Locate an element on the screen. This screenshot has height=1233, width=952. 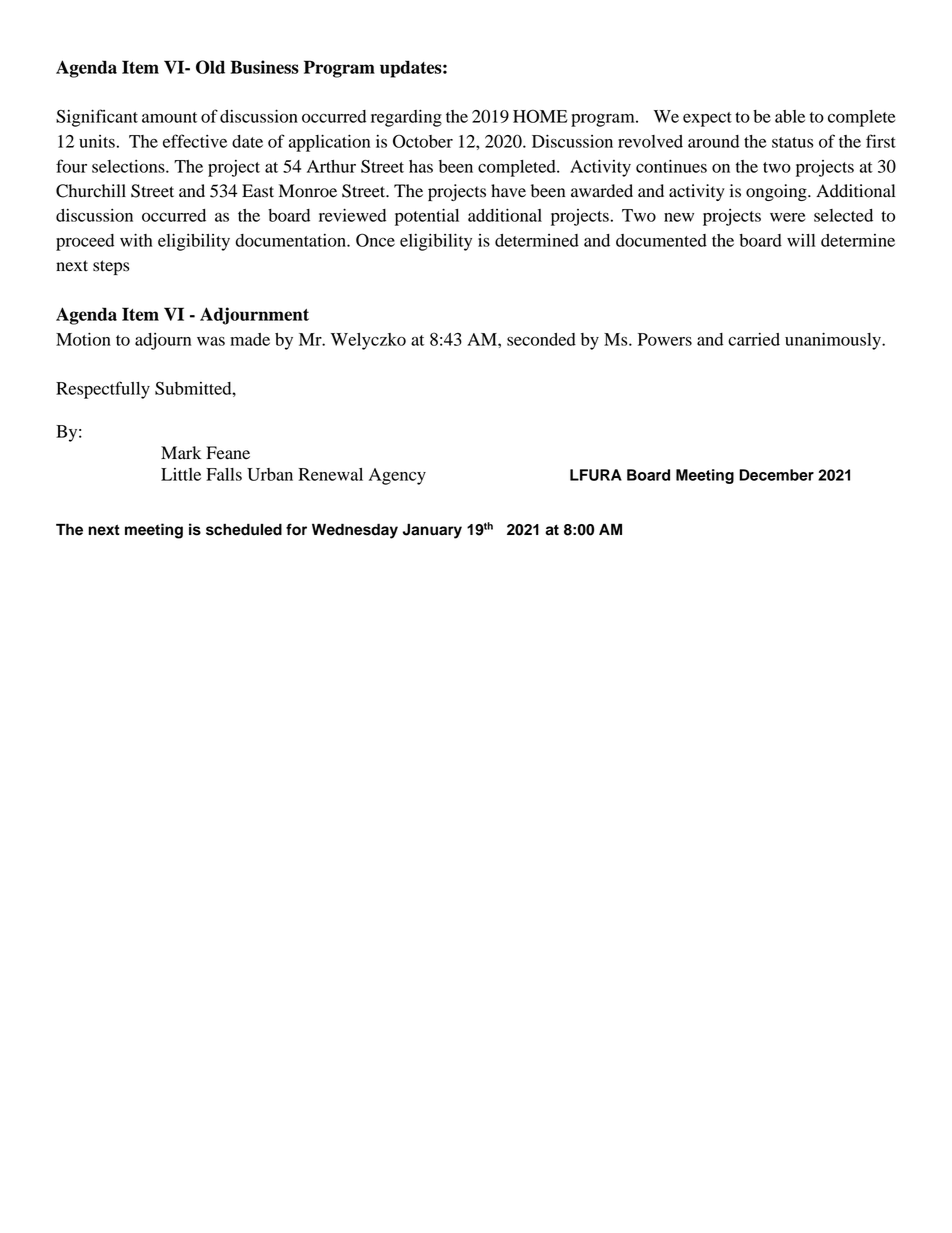
scheduled is located at coordinates (244, 529).
